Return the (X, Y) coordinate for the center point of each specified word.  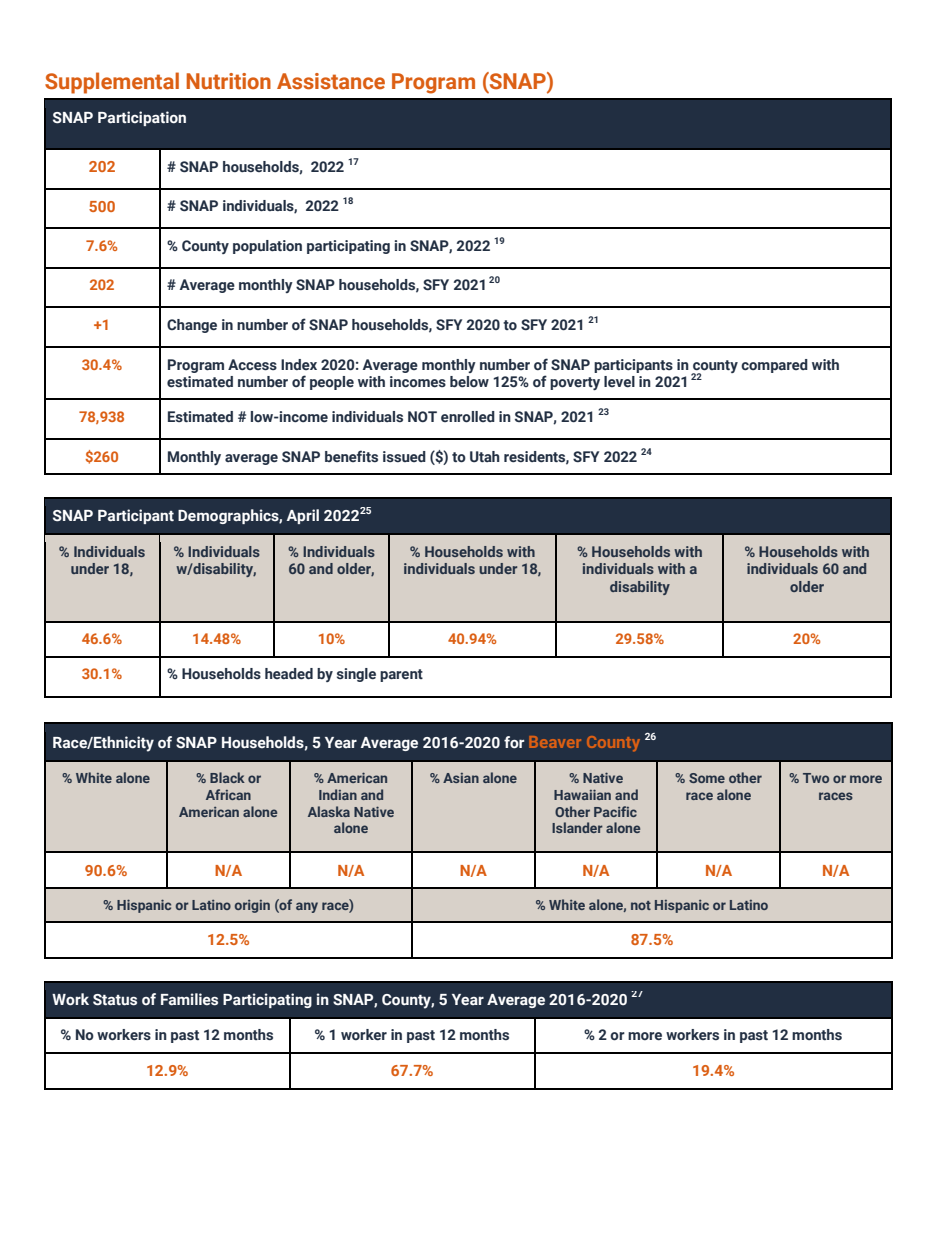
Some (707, 778)
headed (289, 674)
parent (401, 675)
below (469, 382)
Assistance (331, 81)
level (619, 382)
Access (252, 365)
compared (774, 366)
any (307, 907)
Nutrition (228, 81)
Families (189, 999)
